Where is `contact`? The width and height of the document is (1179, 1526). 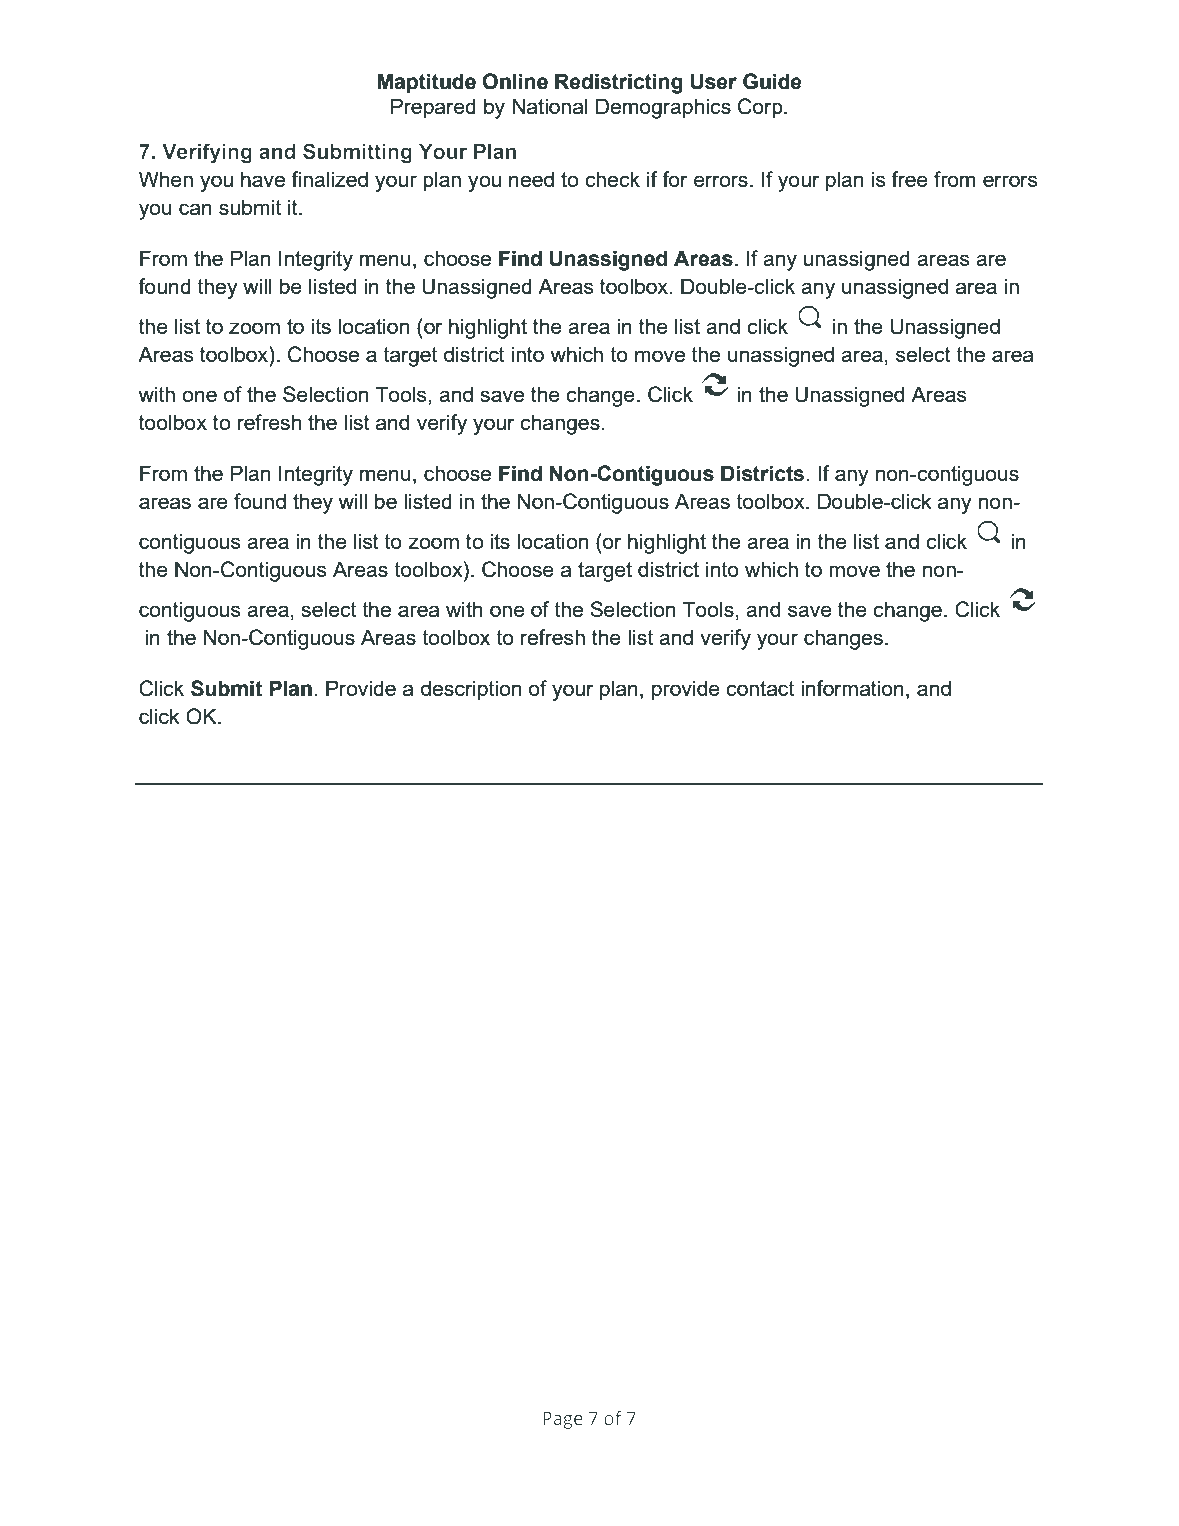
contact is located at coordinates (760, 688).
